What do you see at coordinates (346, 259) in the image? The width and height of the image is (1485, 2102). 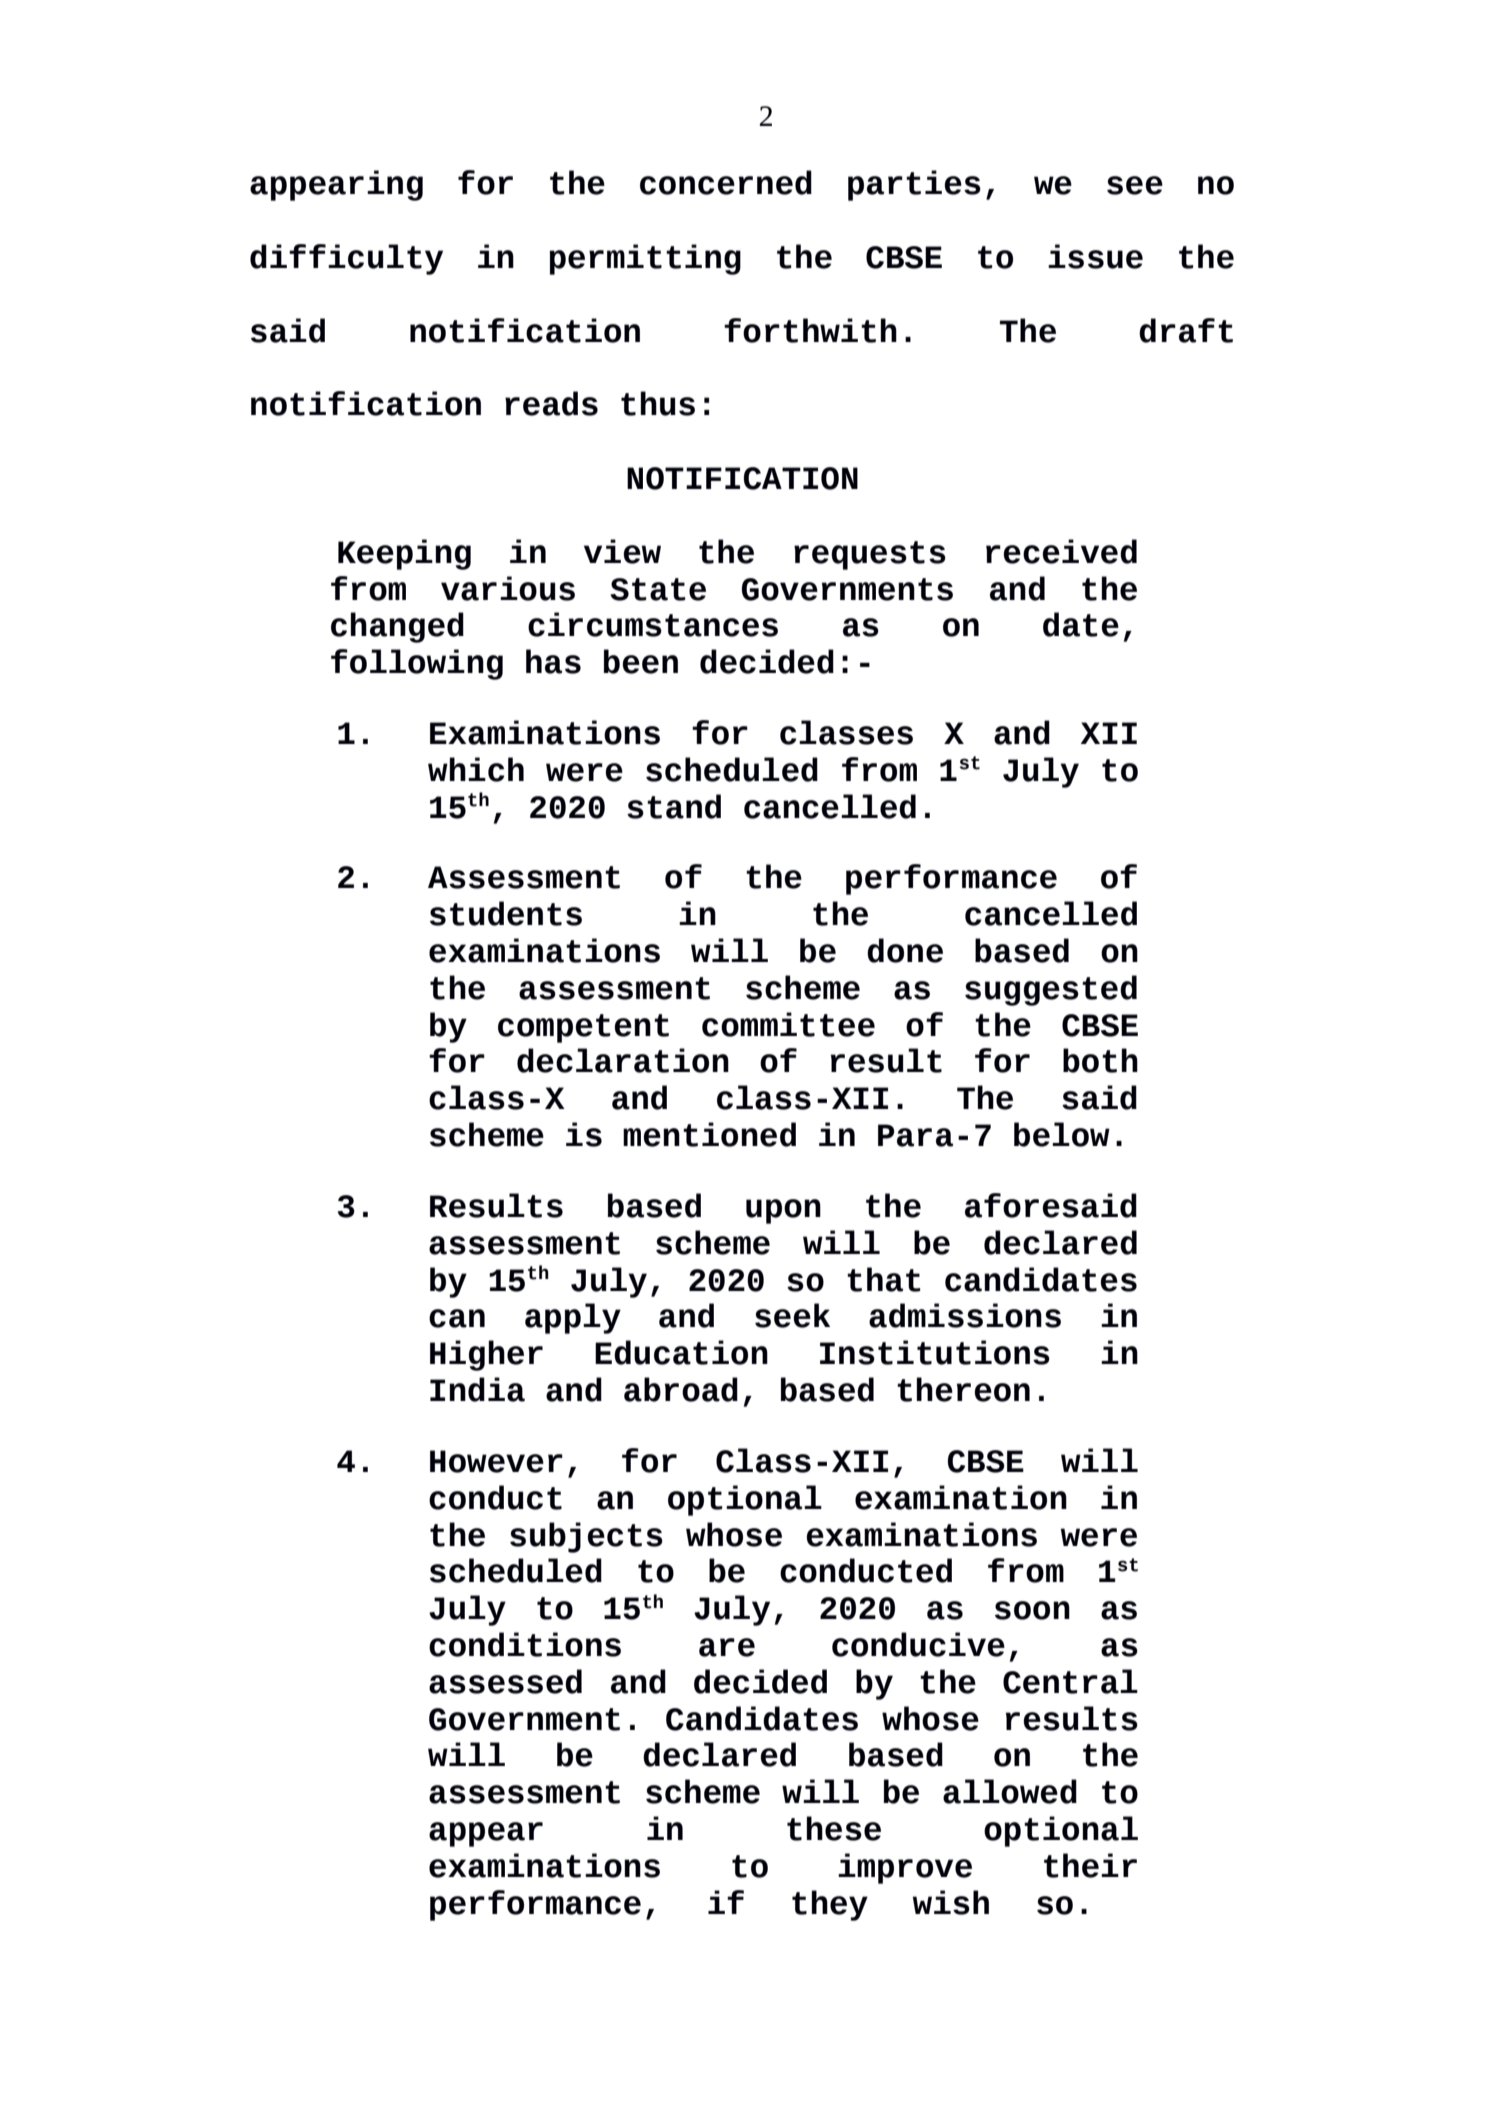 I see `difficulty` at bounding box center [346, 259].
